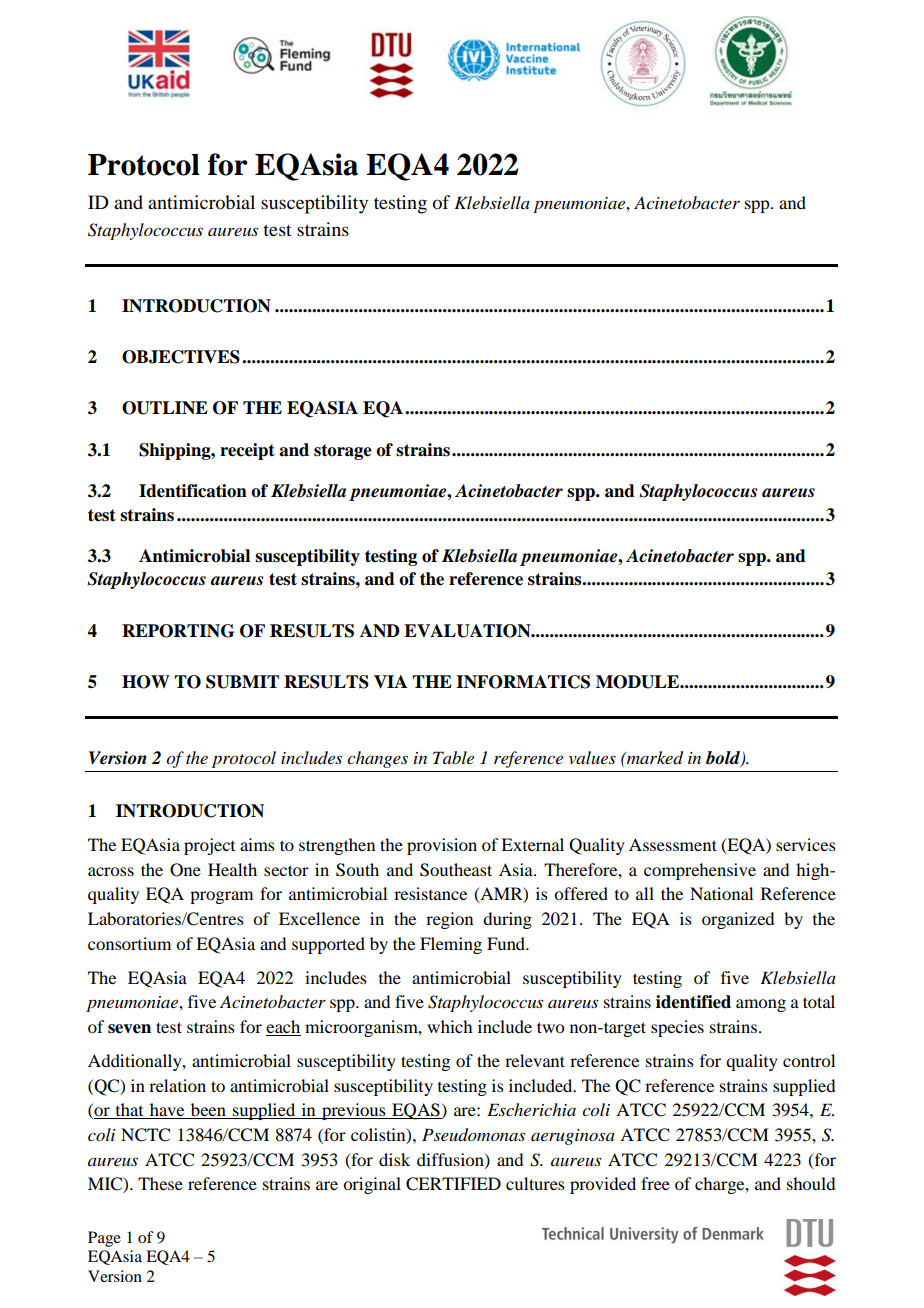 The height and width of the screenshot is (1308, 924). Describe the element at coordinates (390, 682) in the screenshot. I see `VIA` at that location.
